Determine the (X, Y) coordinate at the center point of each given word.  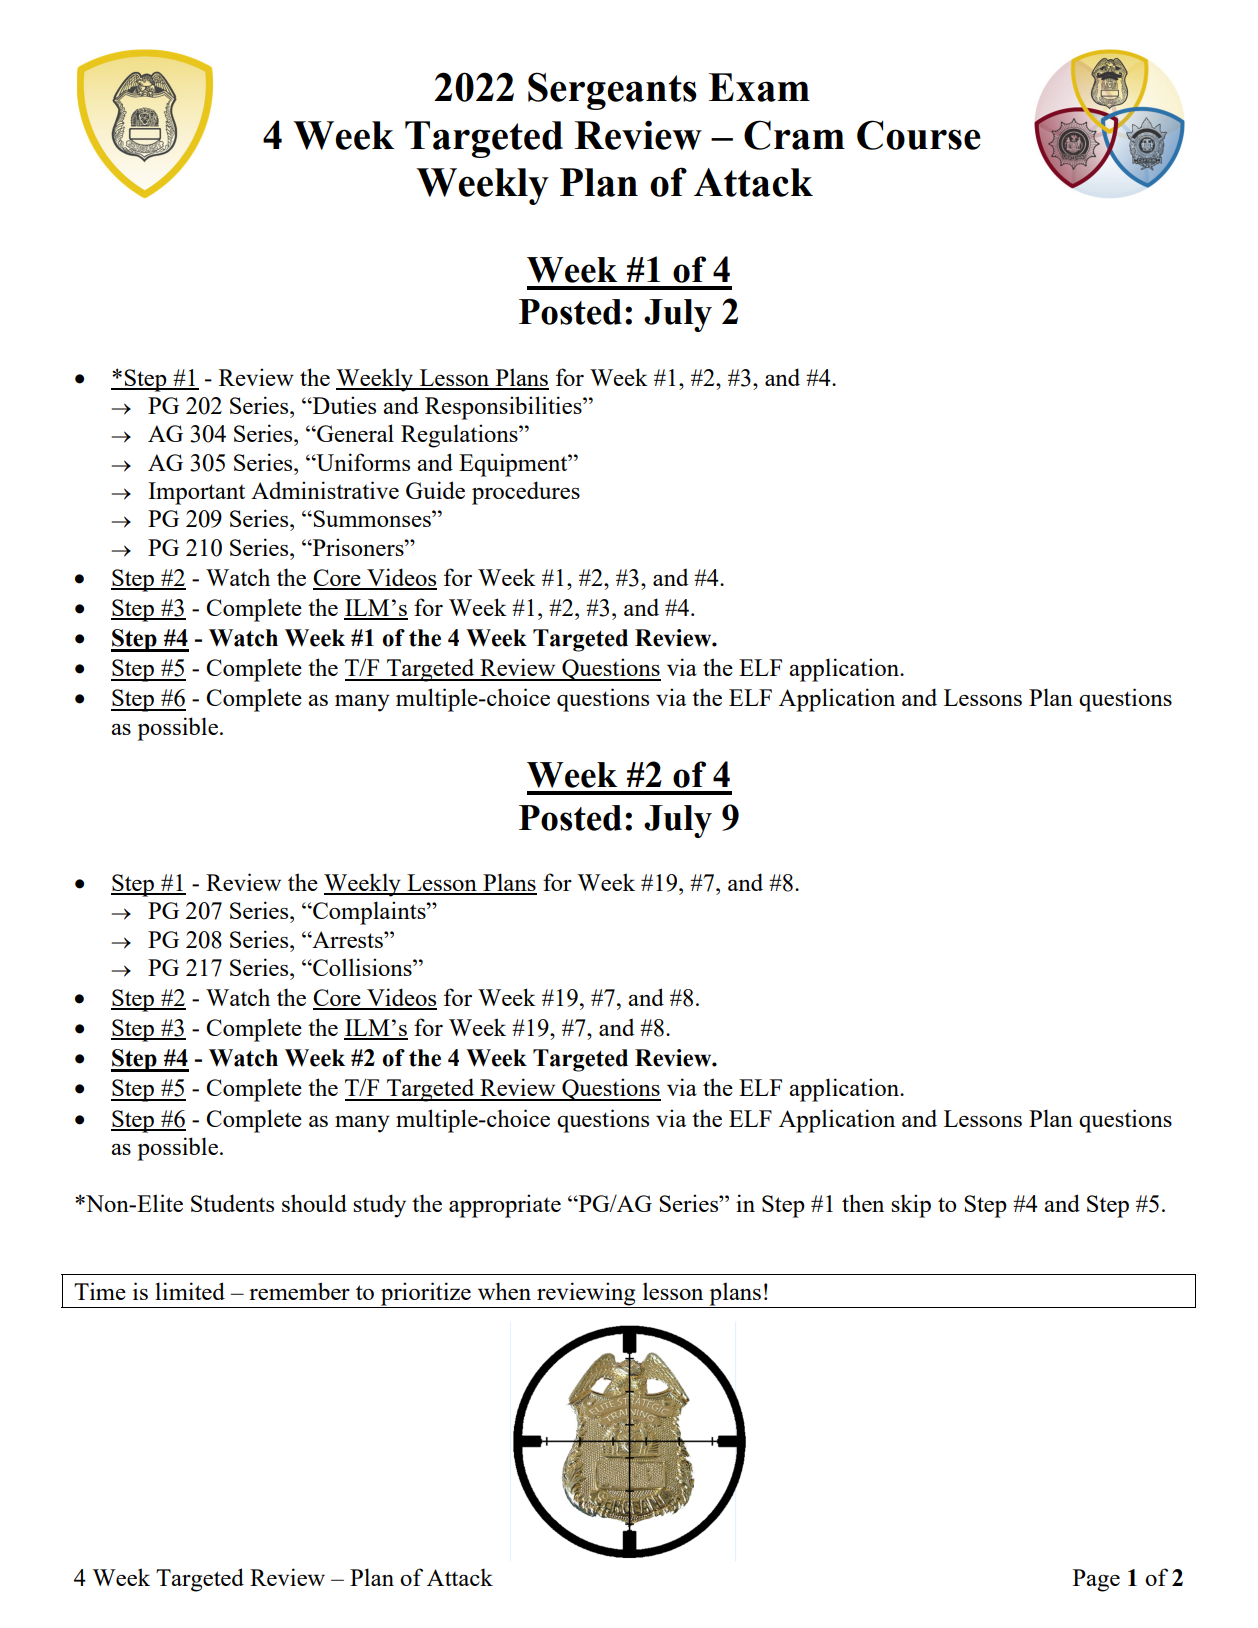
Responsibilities (504, 408)
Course (919, 135)
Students (232, 1203)
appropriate (505, 1206)
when (504, 1291)
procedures (526, 493)
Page (1096, 1580)
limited (190, 1291)
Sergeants (612, 91)
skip (911, 1206)
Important (196, 493)
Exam (759, 87)
